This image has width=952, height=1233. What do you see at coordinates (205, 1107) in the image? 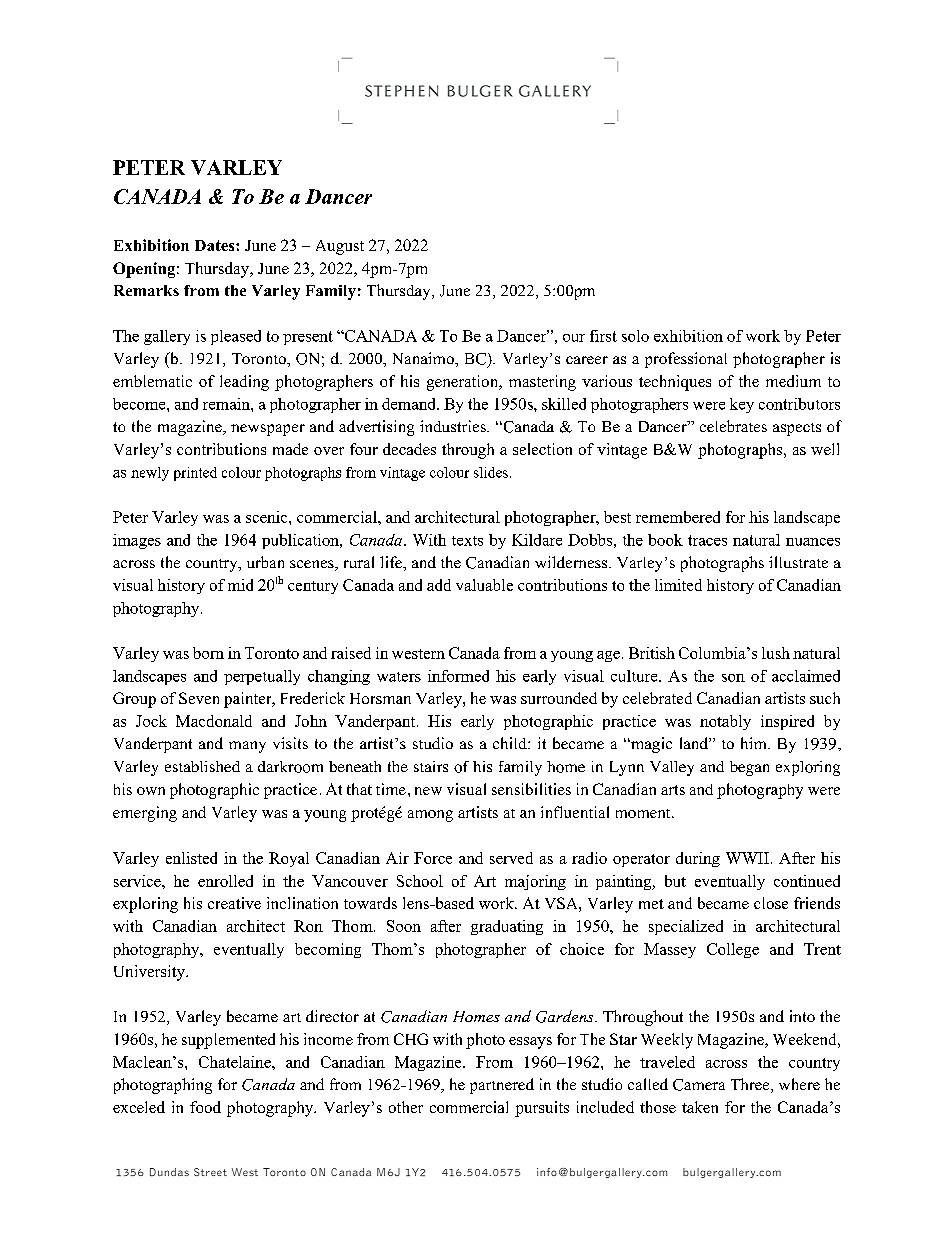
I see `food` at bounding box center [205, 1107].
